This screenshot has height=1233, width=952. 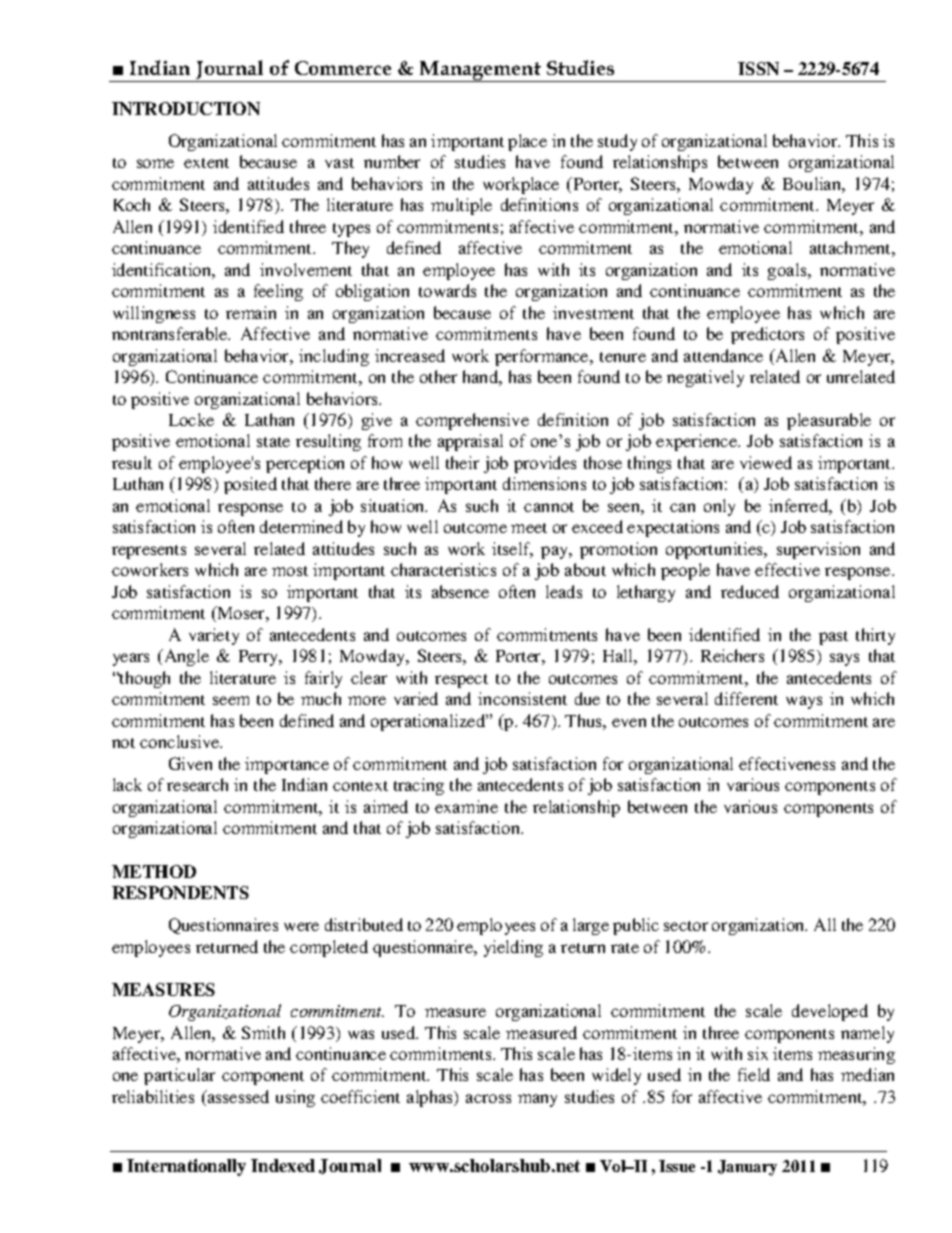 I want to click on Management, so click(x=480, y=71).
